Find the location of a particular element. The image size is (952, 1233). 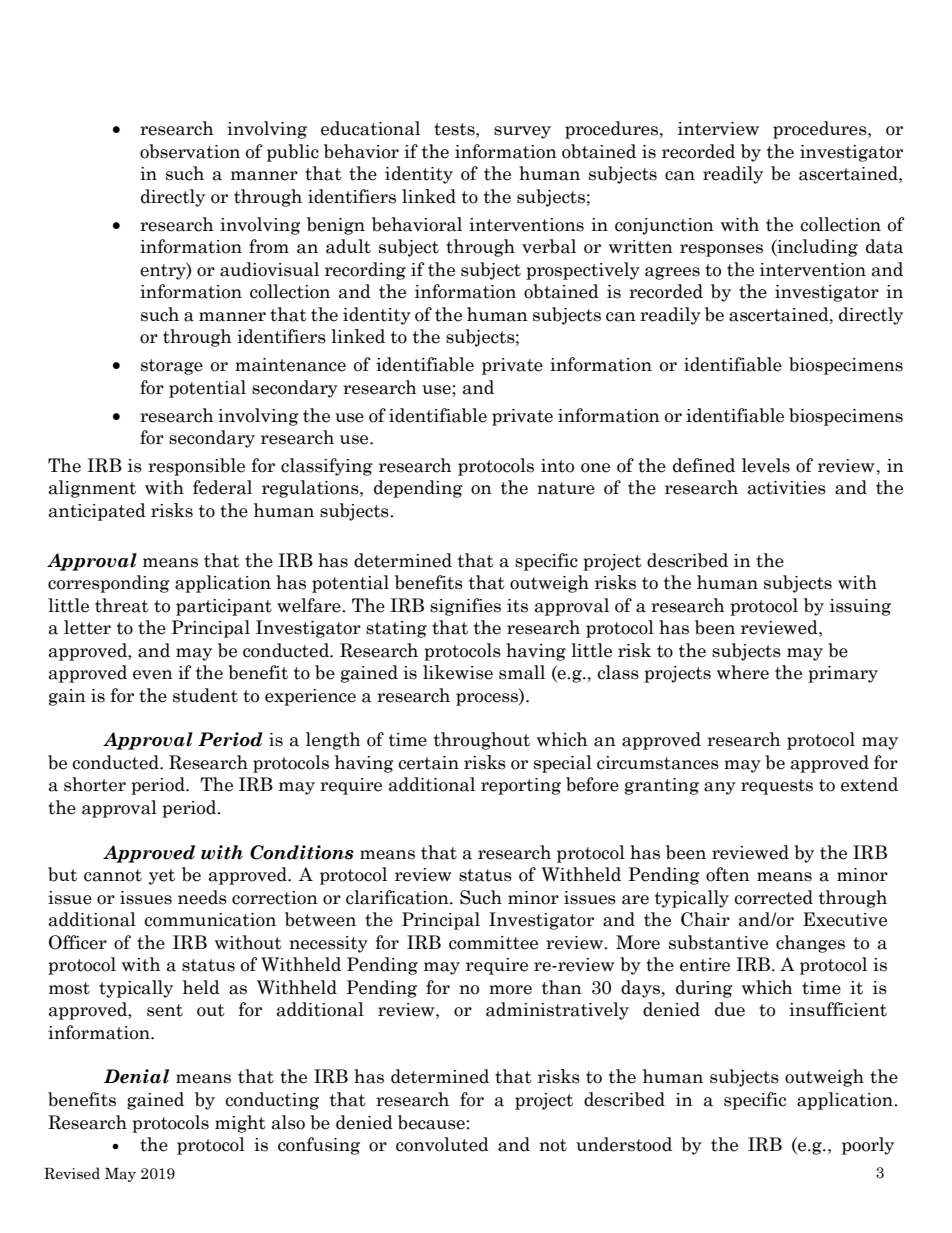

even is located at coordinates (153, 675).
